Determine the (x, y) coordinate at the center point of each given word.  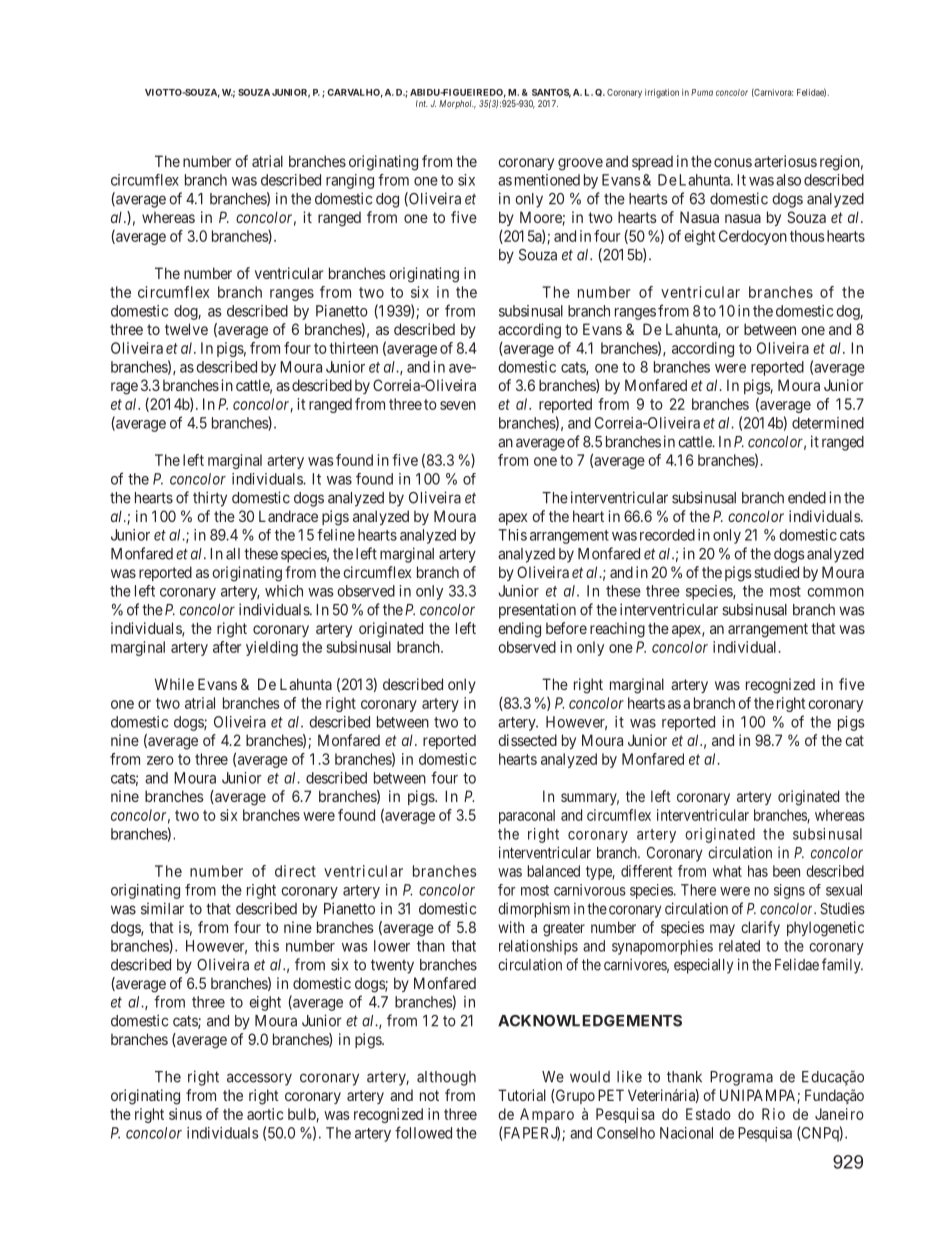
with (511, 927)
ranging (350, 181)
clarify (760, 928)
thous (807, 236)
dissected (527, 740)
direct (295, 871)
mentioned (547, 180)
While (174, 684)
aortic (265, 1114)
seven (458, 405)
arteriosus (785, 161)
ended (807, 498)
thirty (210, 499)
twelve (186, 329)
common (835, 592)
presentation (537, 611)
